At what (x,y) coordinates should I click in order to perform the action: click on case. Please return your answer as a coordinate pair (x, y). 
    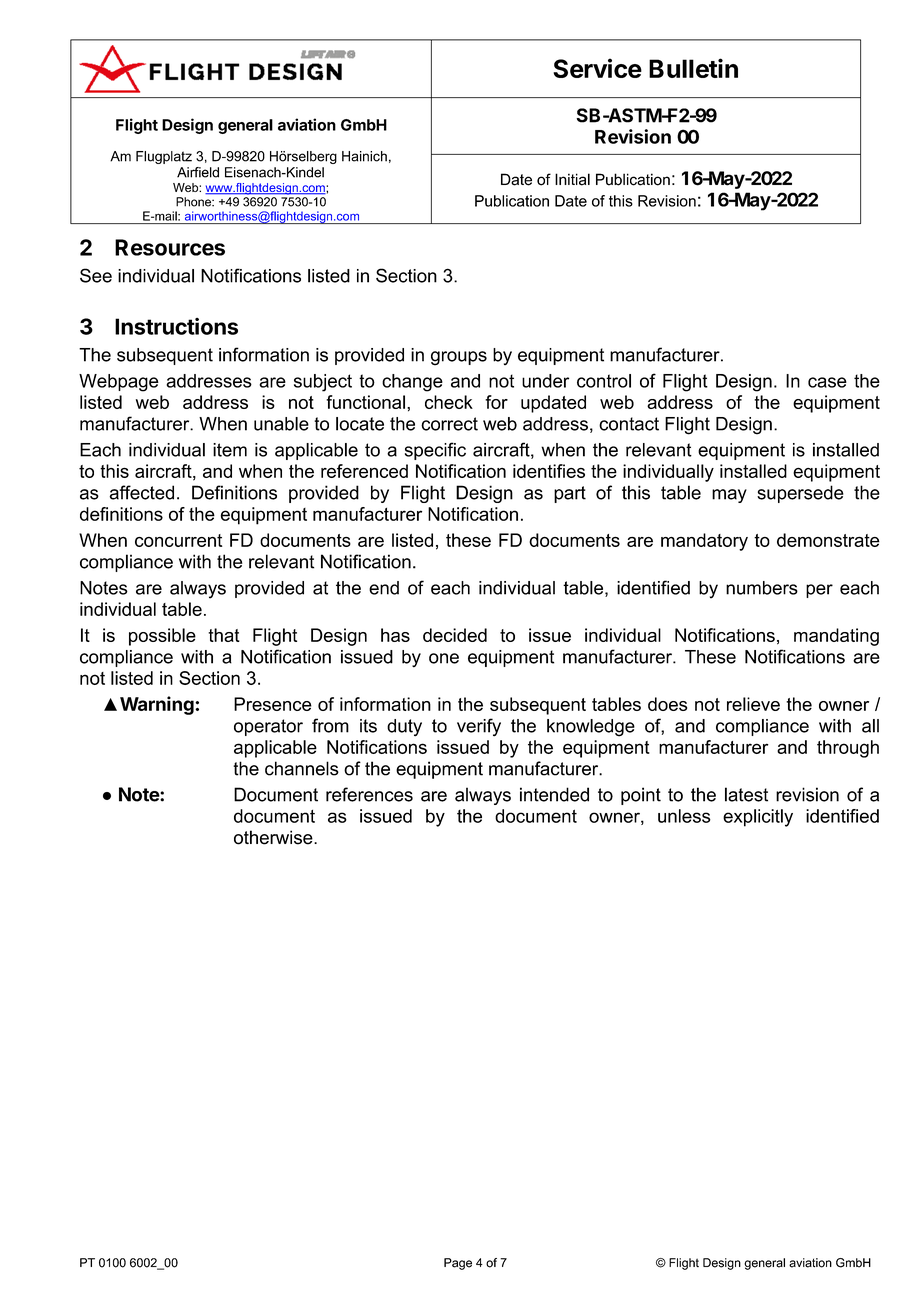
    Looking at the image, I should click on (827, 382).
